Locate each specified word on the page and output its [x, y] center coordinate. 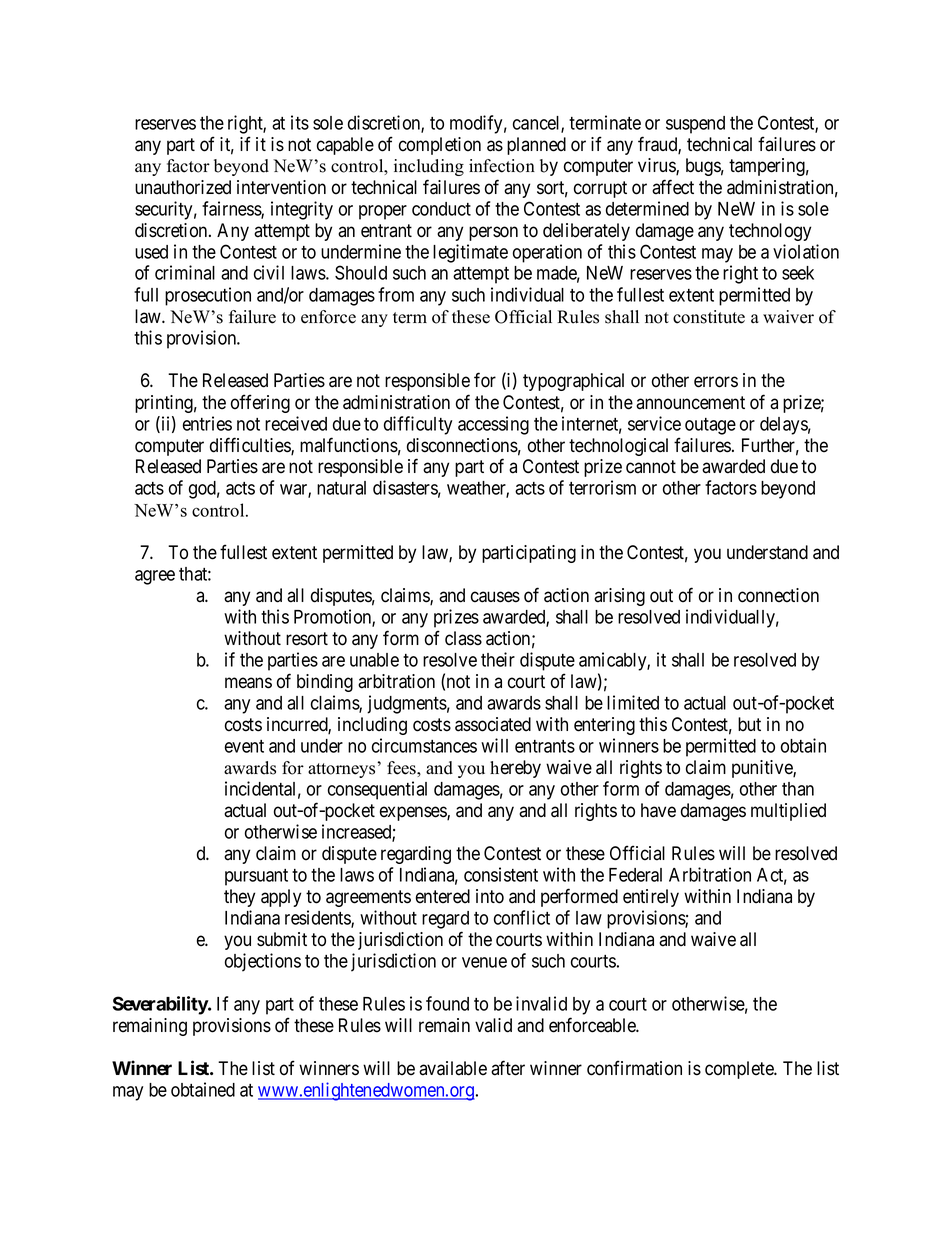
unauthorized [183, 187]
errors [716, 382]
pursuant [256, 877]
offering [260, 403]
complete [740, 1070]
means [248, 683]
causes [495, 597]
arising [619, 597]
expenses [414, 813]
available [453, 1068]
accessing [493, 425]
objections [263, 962]
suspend [695, 125]
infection [502, 166]
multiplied [788, 812]
